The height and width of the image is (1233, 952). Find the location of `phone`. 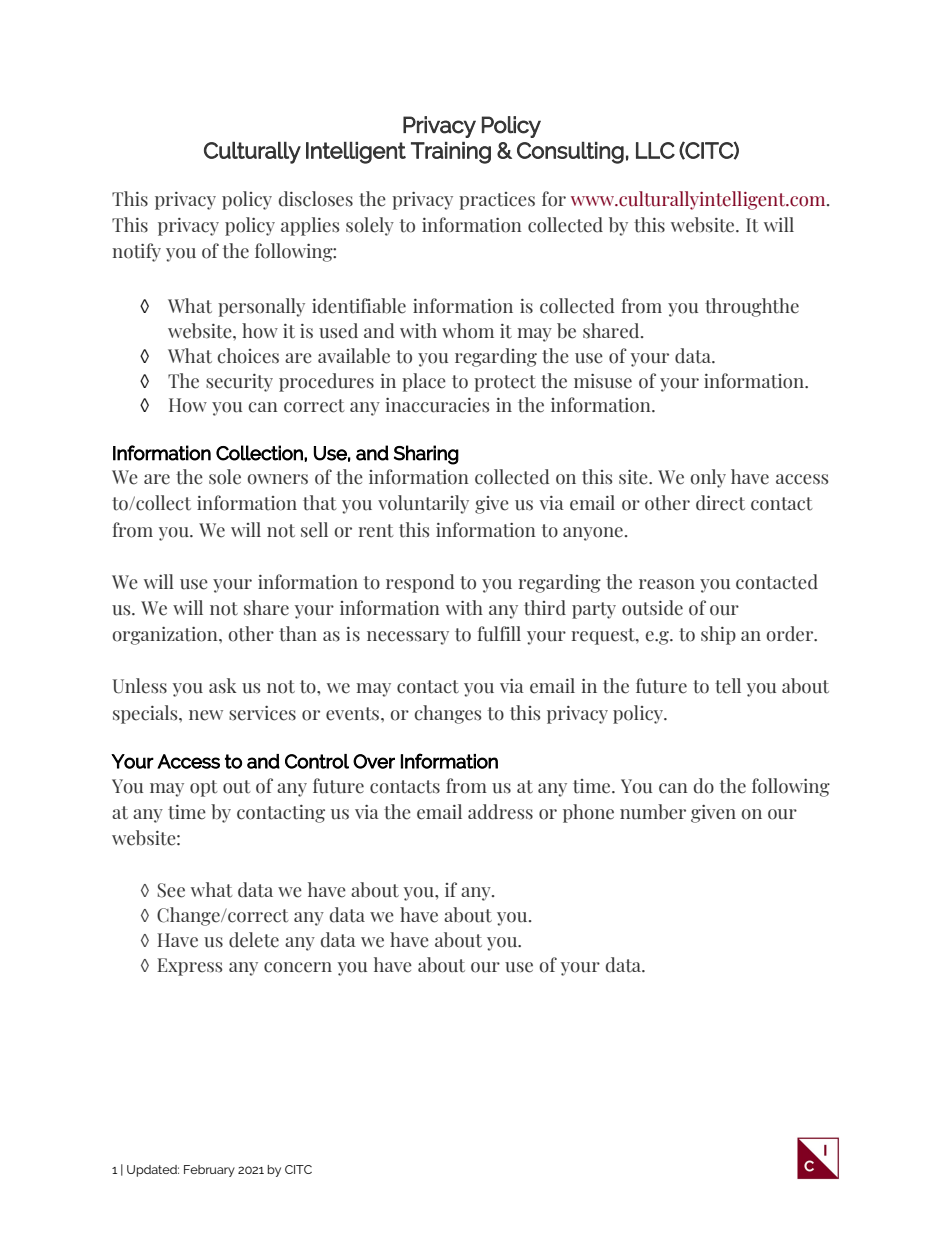

phone is located at coordinates (588, 813).
